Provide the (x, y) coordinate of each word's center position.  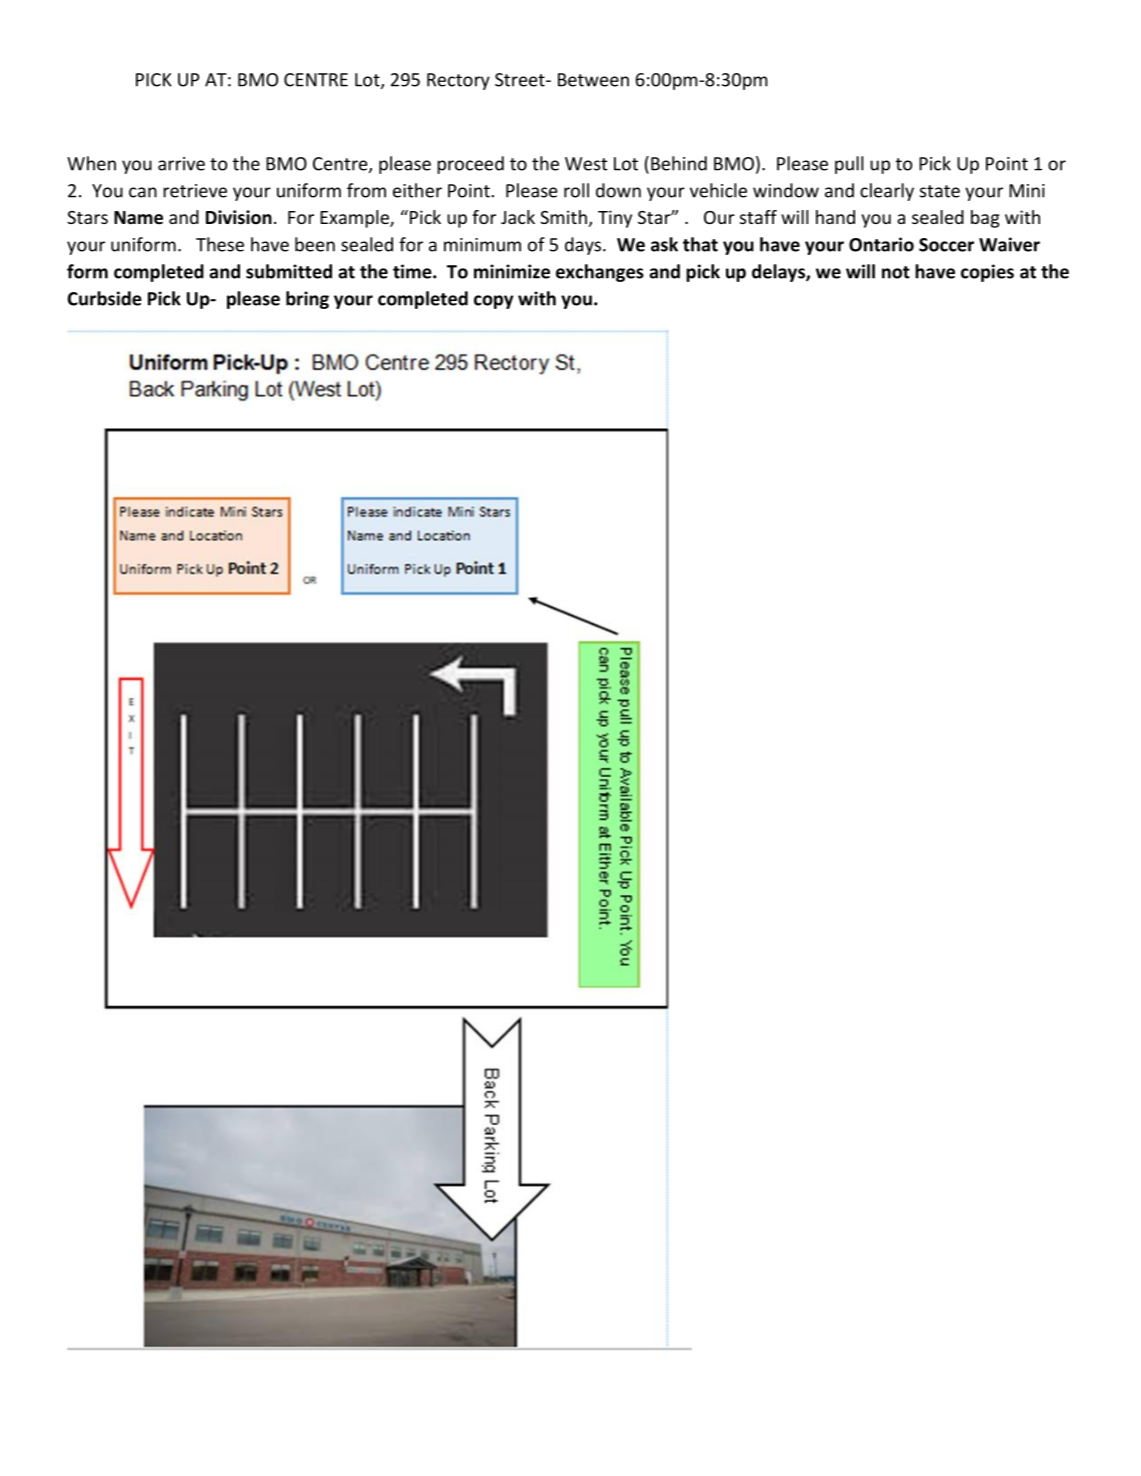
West (586, 164)
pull (849, 165)
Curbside (105, 298)
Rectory (458, 81)
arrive (181, 164)
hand (835, 217)
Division (239, 217)
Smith (563, 217)
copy (493, 302)
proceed (470, 165)
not (896, 272)
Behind (679, 163)
